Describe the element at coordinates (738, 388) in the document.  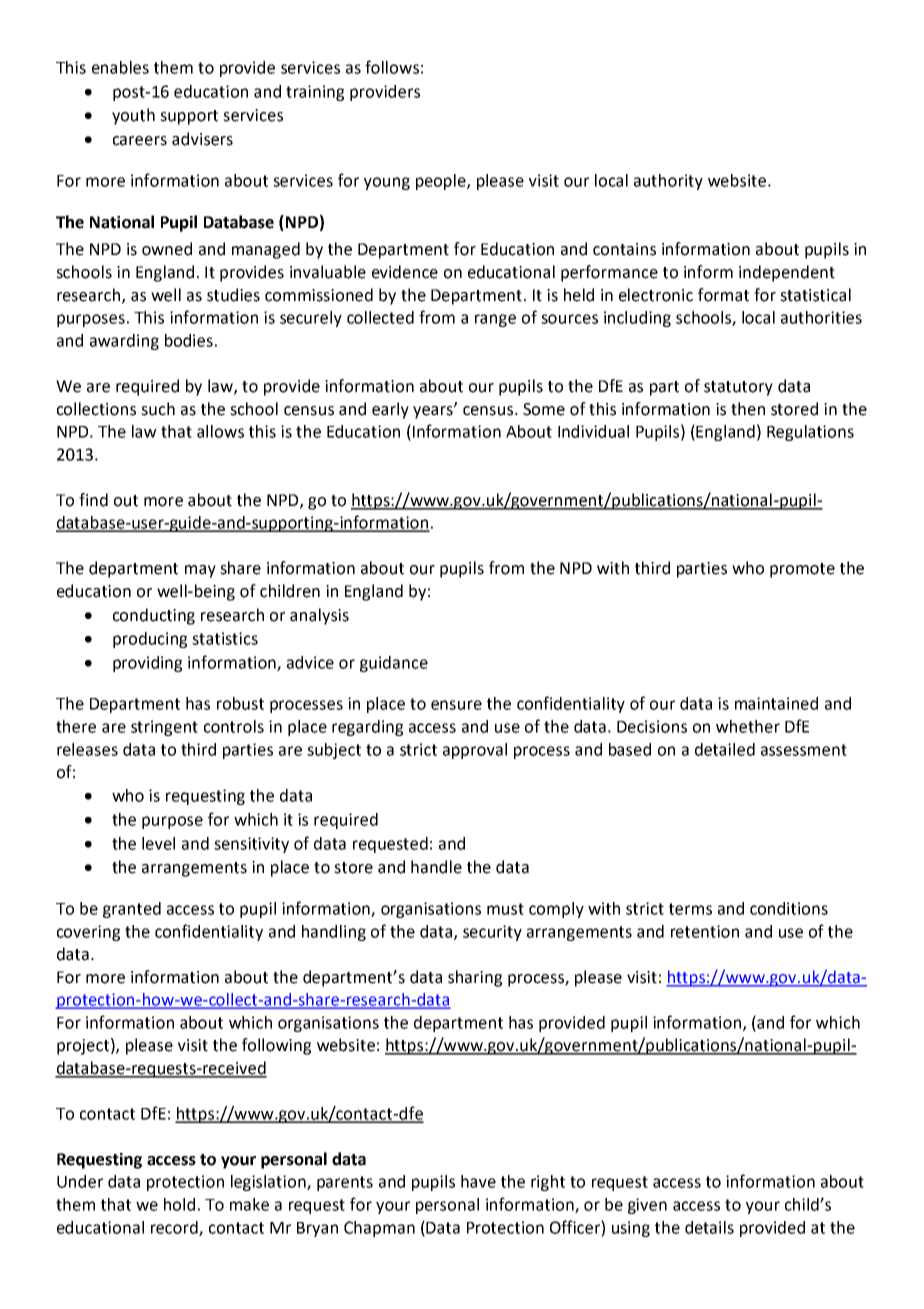
I see `statutory` at that location.
